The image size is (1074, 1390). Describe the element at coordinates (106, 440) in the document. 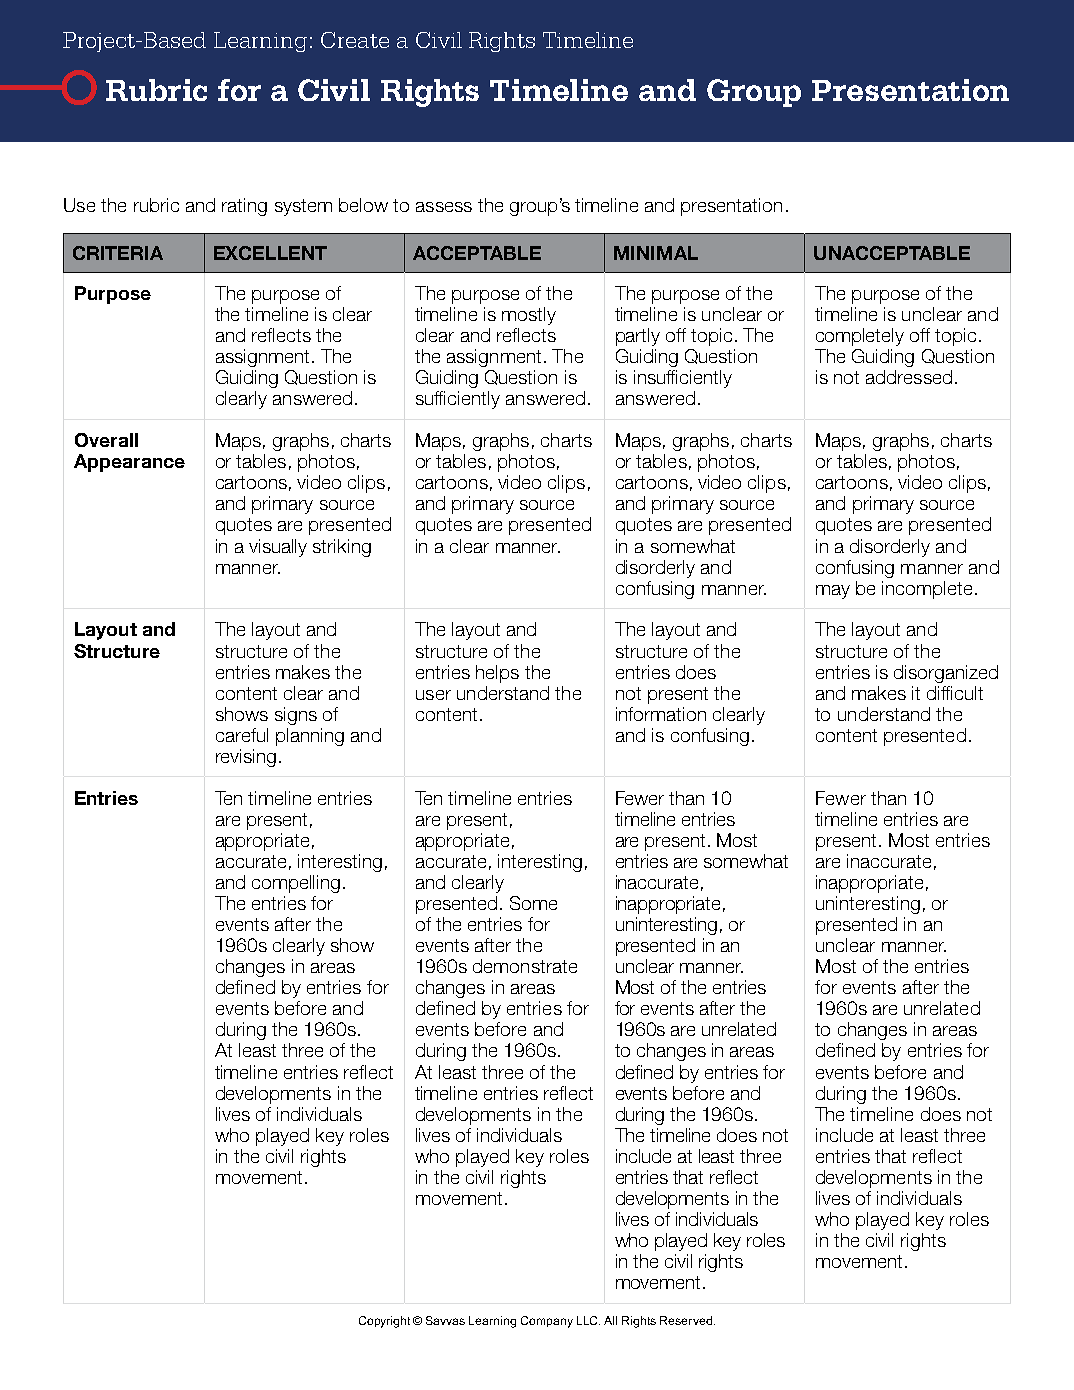

I see `Overall` at that location.
